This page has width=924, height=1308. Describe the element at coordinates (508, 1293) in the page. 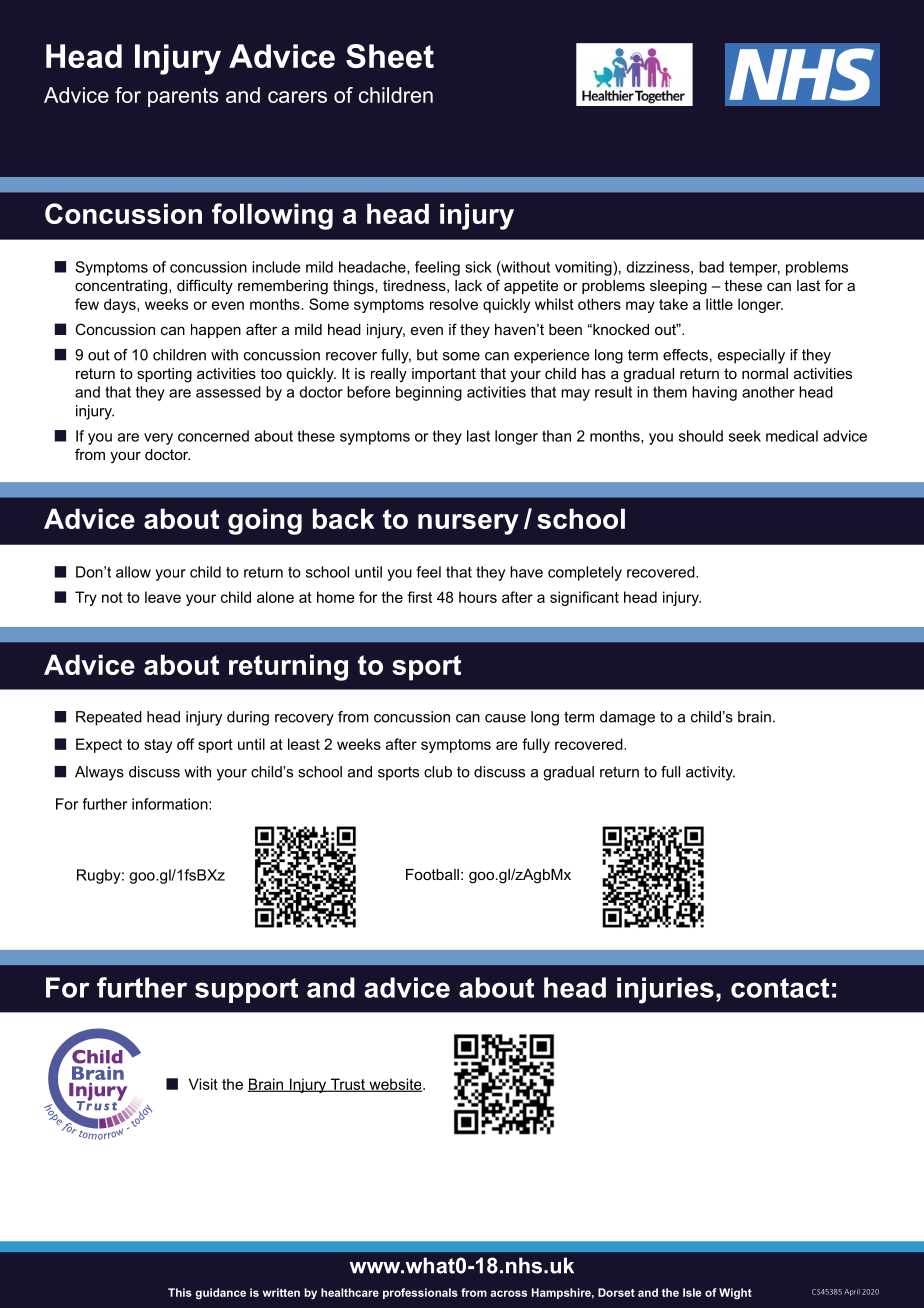

I see `across` at that location.
